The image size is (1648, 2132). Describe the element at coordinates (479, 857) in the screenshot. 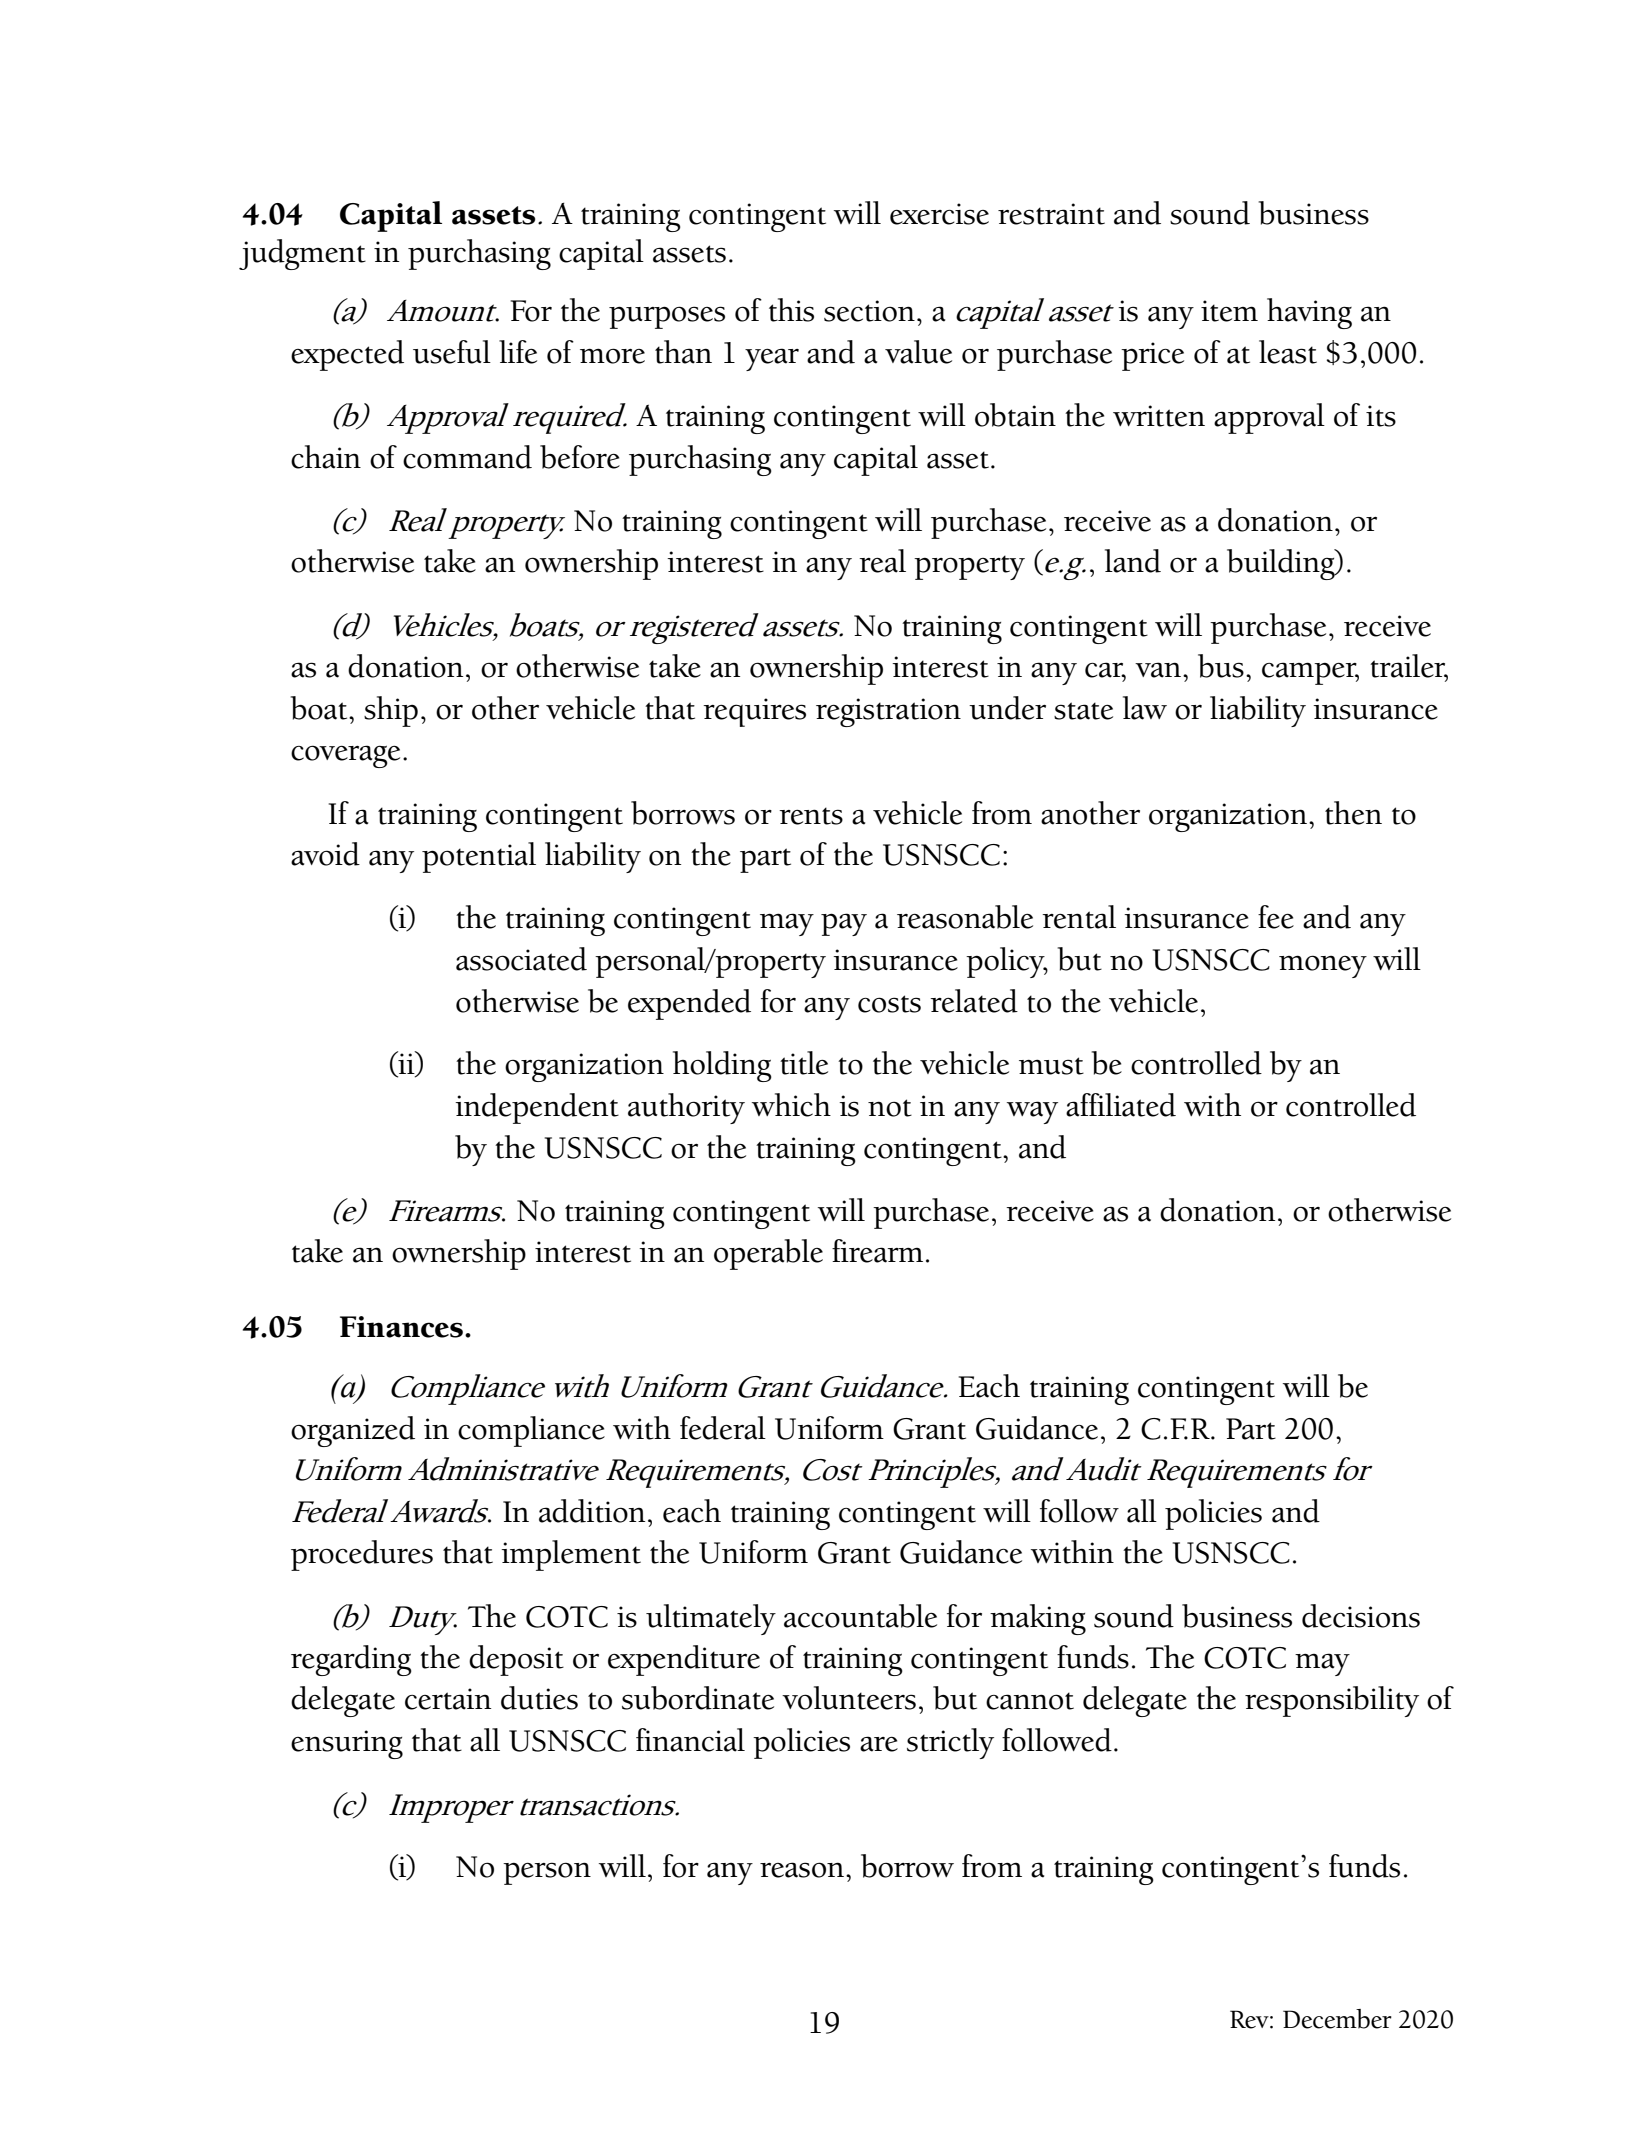

I see `potential` at that location.
